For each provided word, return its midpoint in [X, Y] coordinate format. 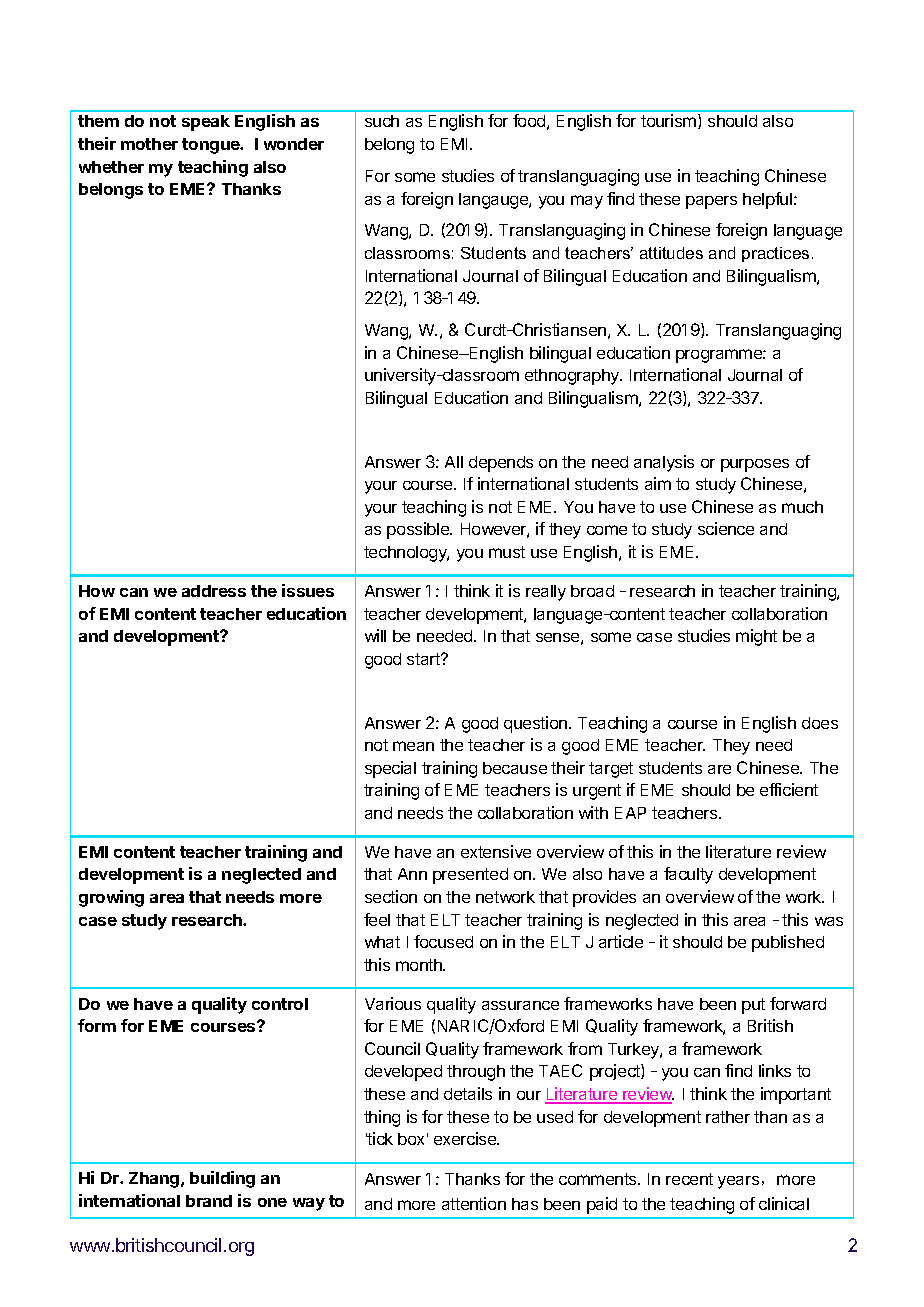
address [214, 591]
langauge [494, 201]
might [756, 637]
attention [474, 1203]
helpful [769, 200]
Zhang [155, 1180]
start [424, 659]
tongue [212, 146]
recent [689, 1179]
